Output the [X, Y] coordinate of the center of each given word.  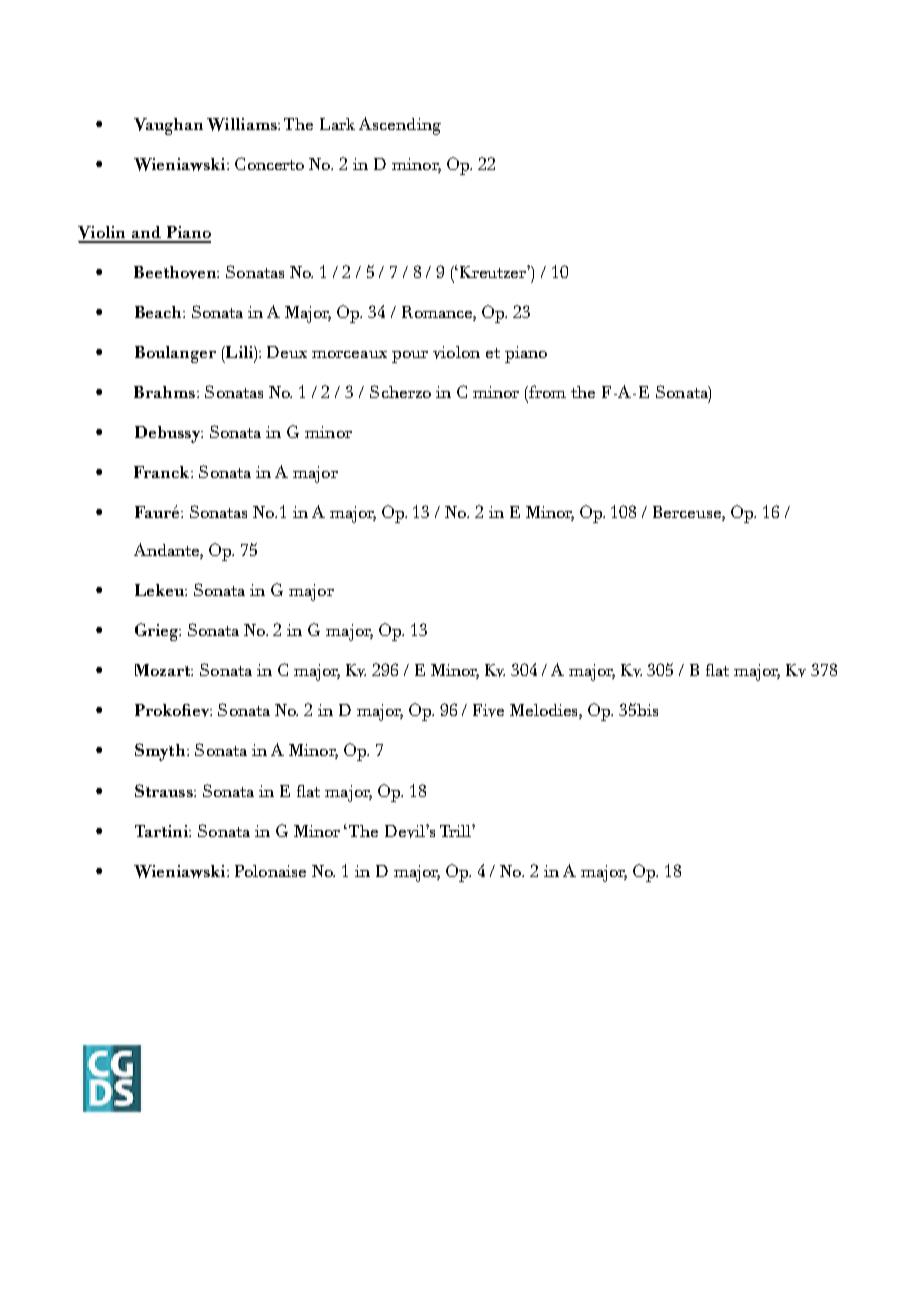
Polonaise [270, 871]
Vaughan [168, 126]
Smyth [160, 752]
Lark [337, 124]
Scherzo [400, 391]
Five [488, 710]
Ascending [400, 126]
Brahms [164, 392]
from [547, 391]
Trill [456, 831]
